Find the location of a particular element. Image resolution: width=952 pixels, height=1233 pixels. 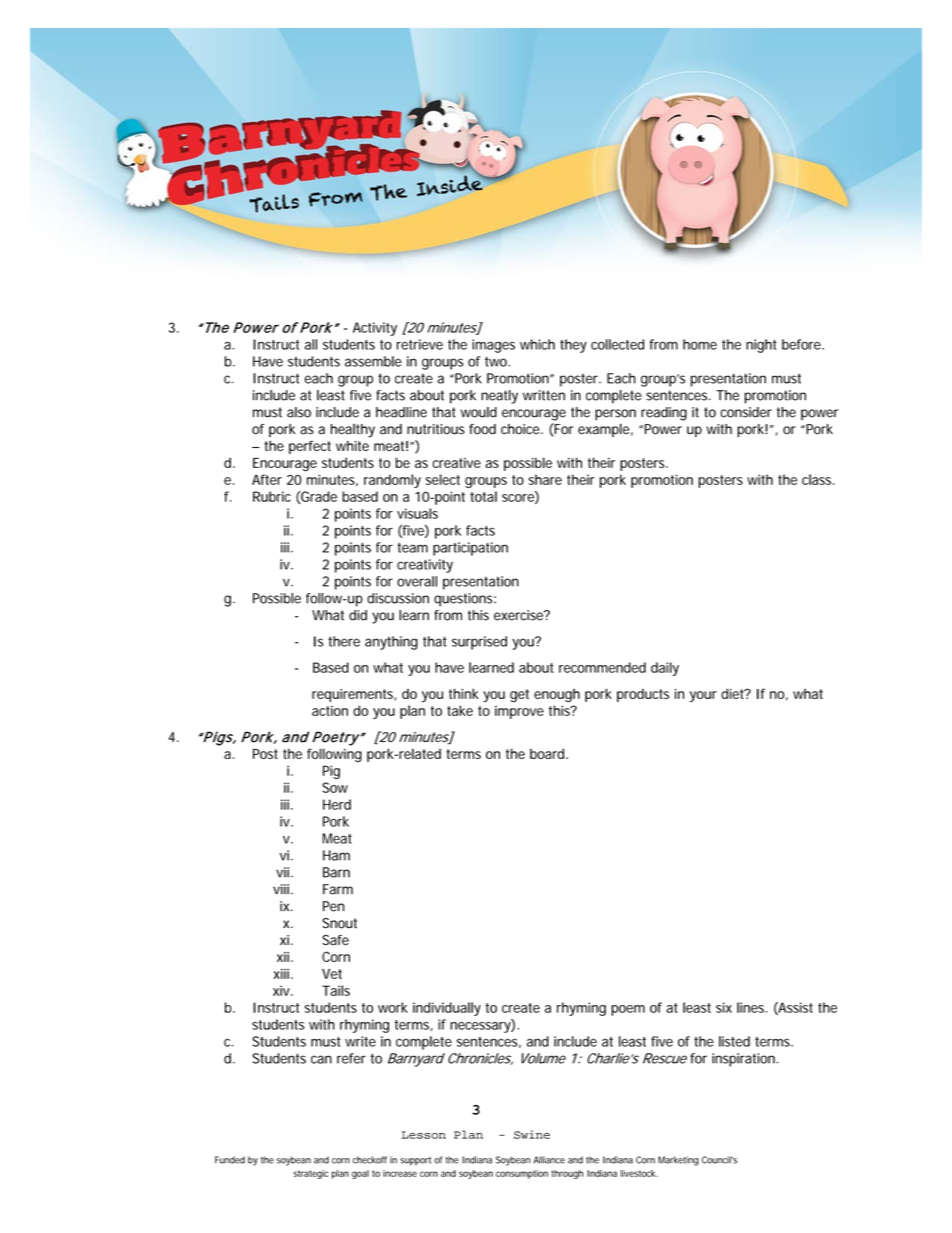

xiv is located at coordinates (282, 990).
